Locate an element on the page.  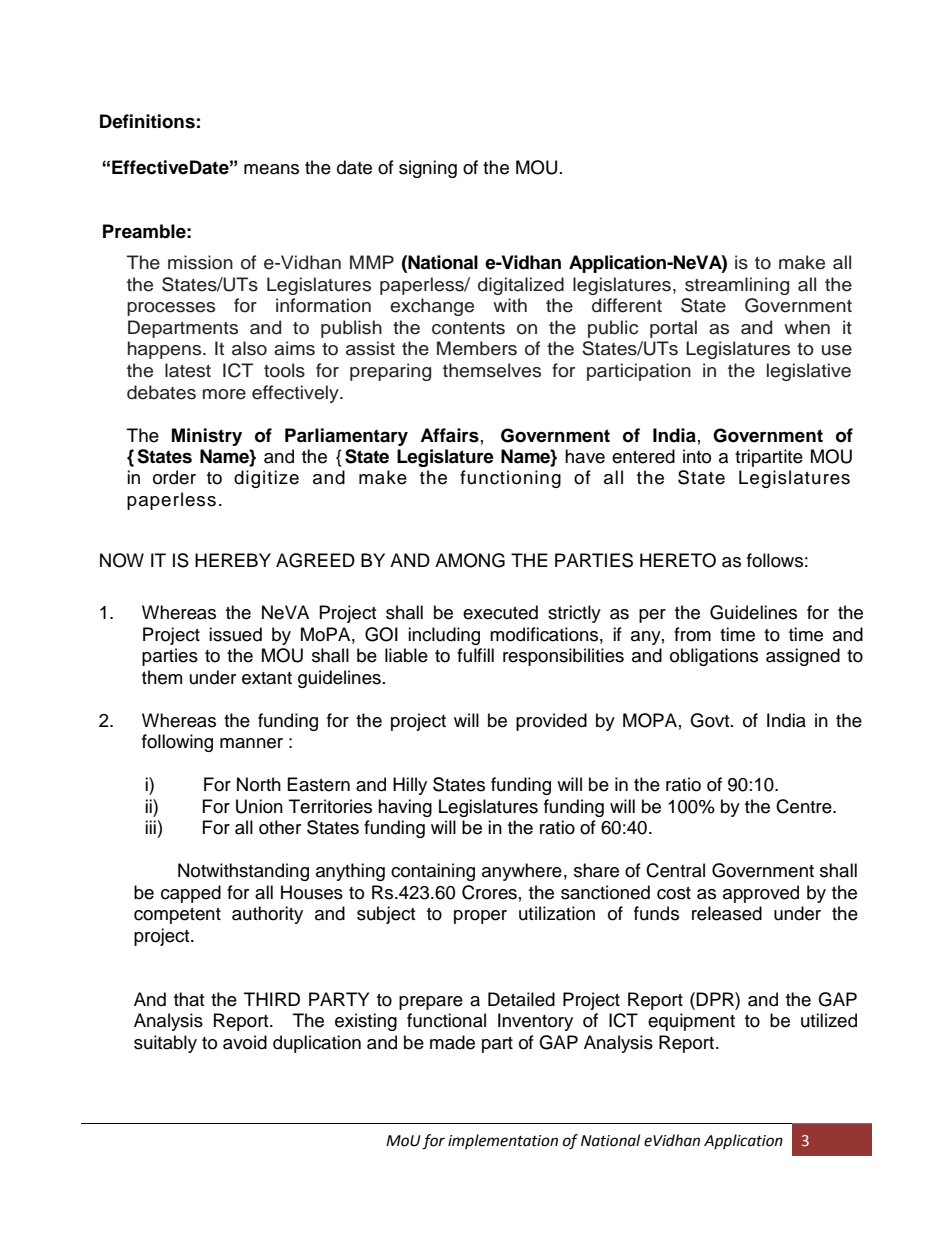
means is located at coordinates (271, 169).
